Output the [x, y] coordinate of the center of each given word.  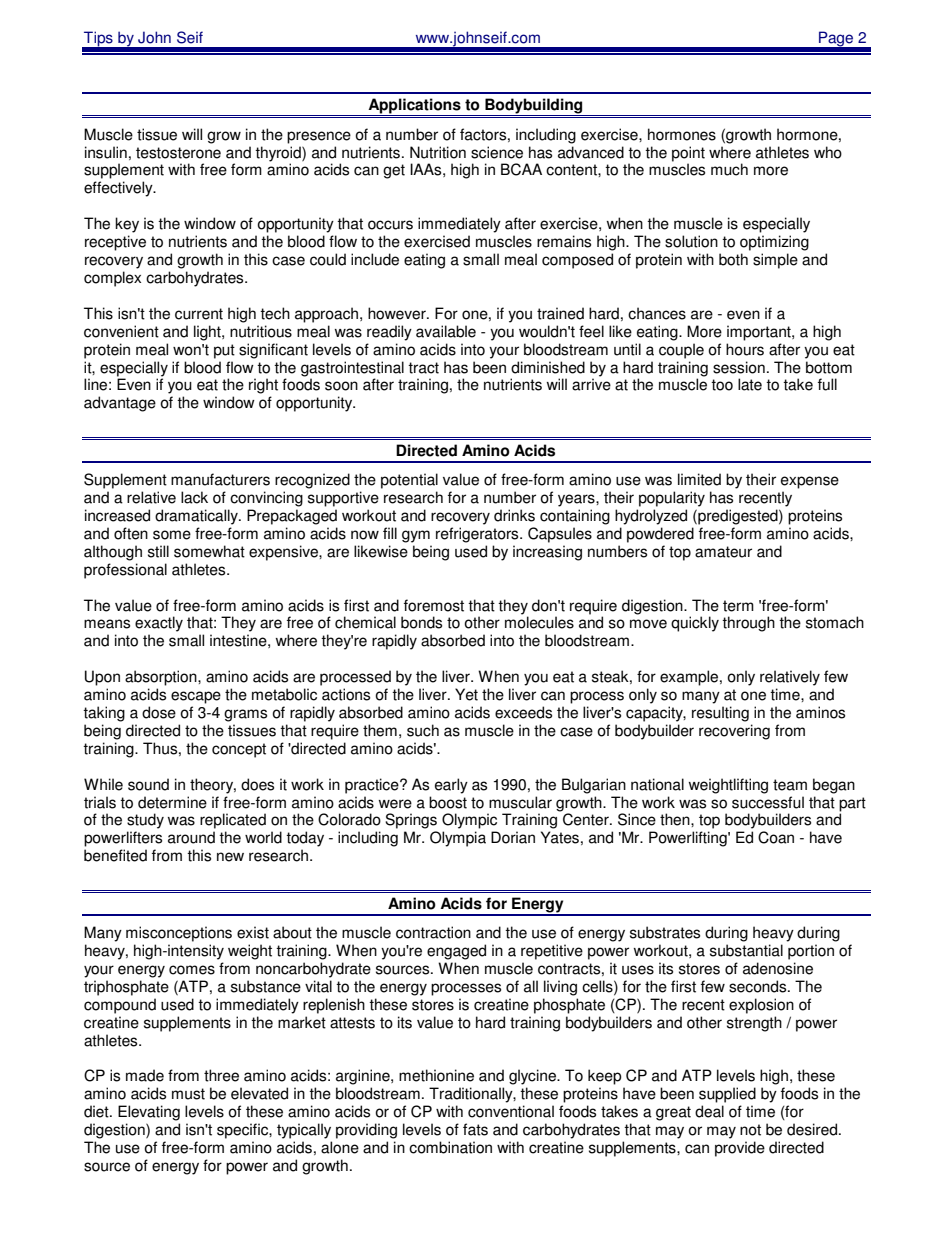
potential [409, 481]
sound [148, 784]
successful [768, 802]
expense [810, 482]
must [188, 1094]
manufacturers [220, 479]
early [451, 786]
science [497, 152]
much [729, 169]
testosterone [178, 153]
